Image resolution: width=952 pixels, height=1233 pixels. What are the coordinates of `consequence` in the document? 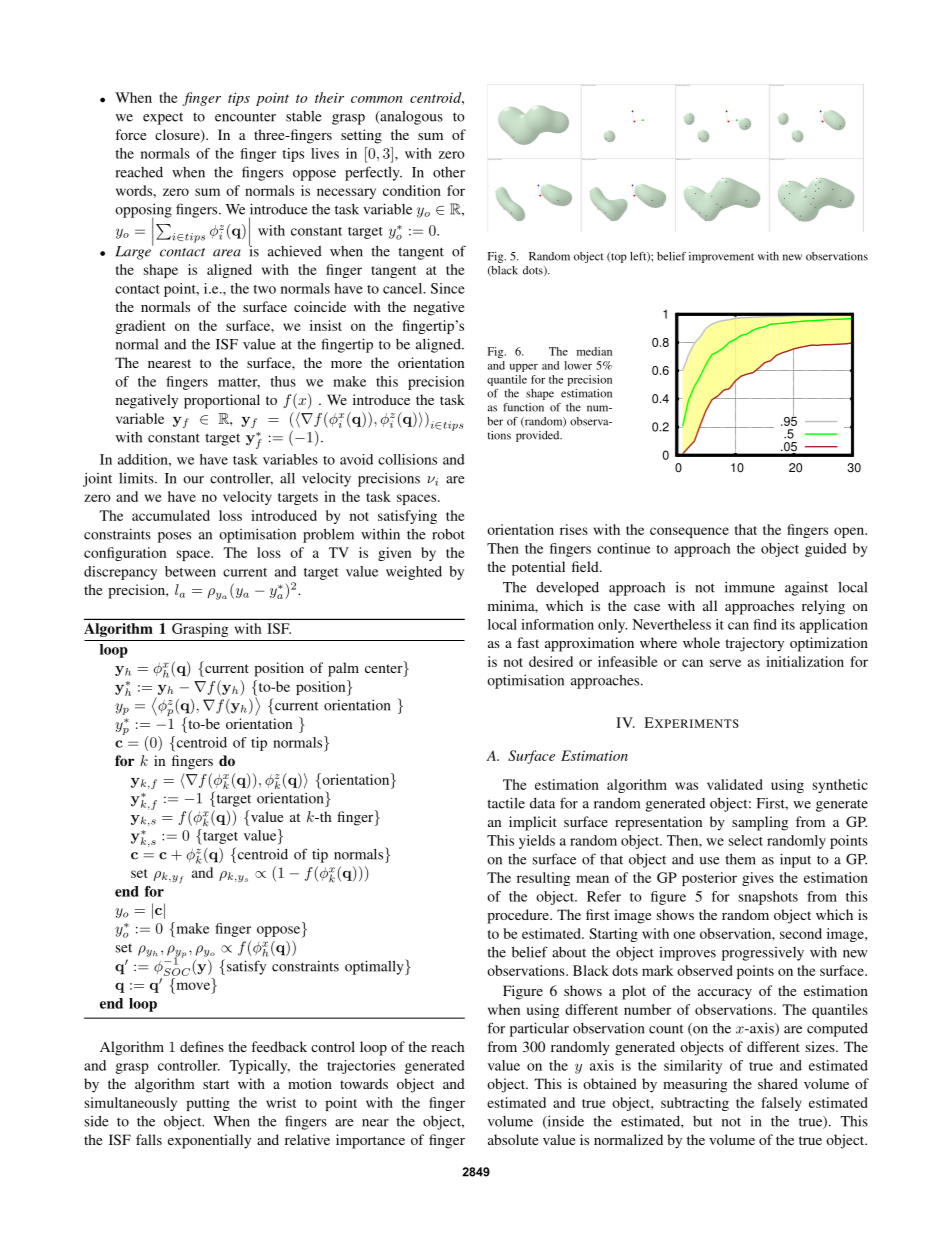 It's located at (689, 532).
